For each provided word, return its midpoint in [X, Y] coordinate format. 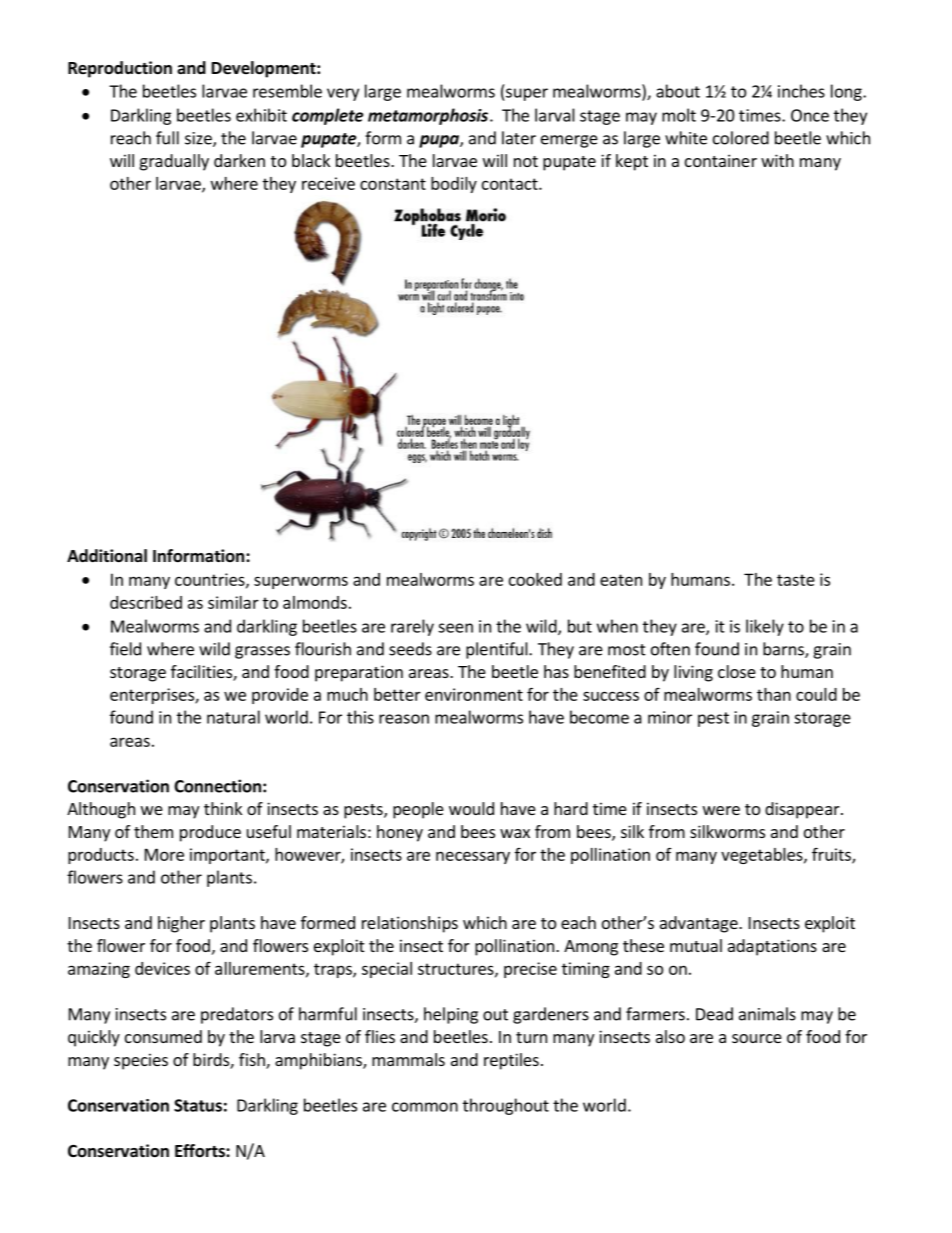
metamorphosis [428, 116]
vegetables [763, 856]
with [777, 160]
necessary [473, 857]
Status [198, 1105]
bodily [454, 185]
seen [455, 628]
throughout [506, 1106]
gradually [174, 162]
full [167, 138]
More [164, 854]
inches [801, 91]
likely [765, 627]
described [146, 602]
